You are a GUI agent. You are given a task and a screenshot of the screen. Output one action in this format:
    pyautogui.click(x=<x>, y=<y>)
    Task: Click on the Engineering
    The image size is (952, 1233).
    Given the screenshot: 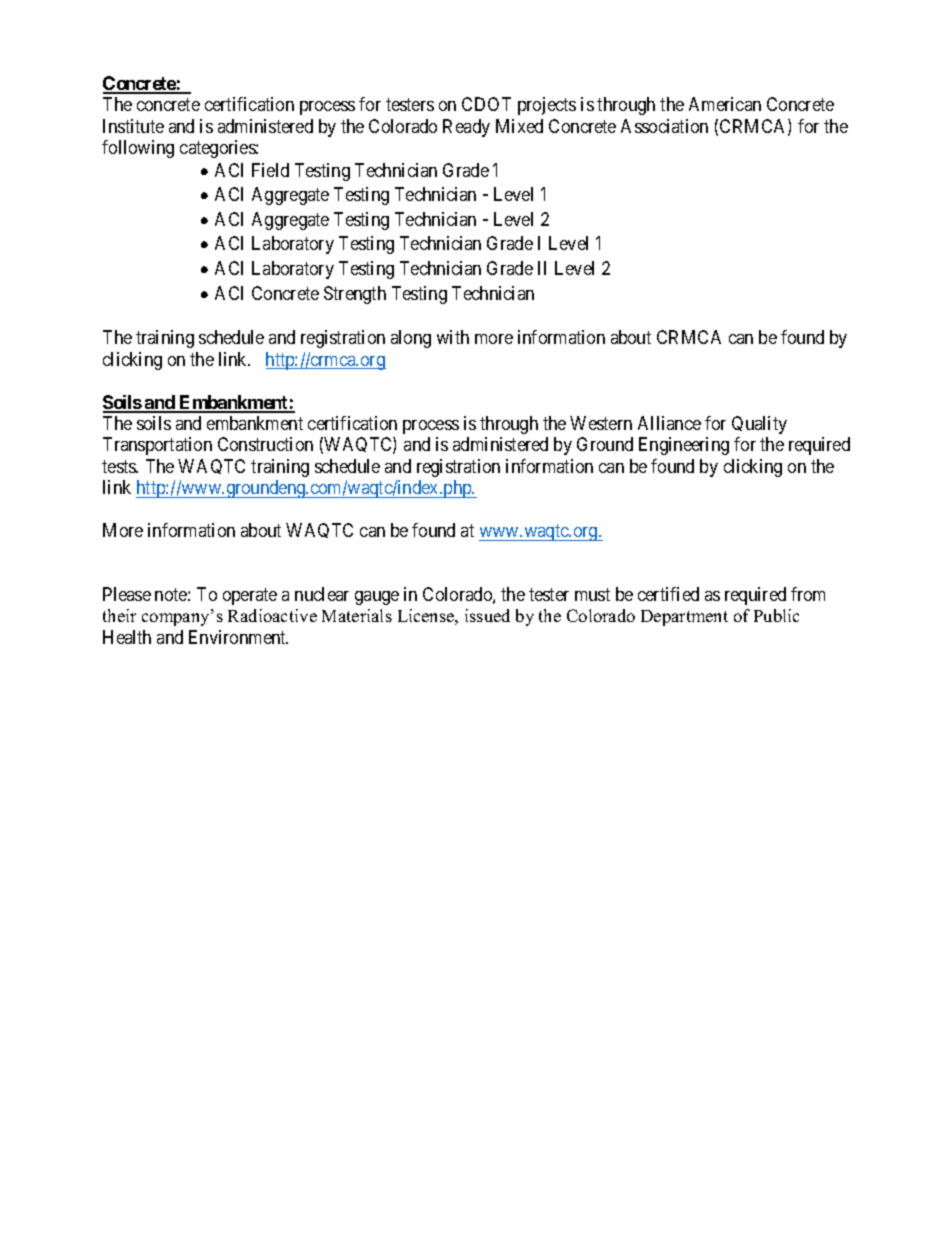 What is the action you would take?
    pyautogui.click(x=684, y=446)
